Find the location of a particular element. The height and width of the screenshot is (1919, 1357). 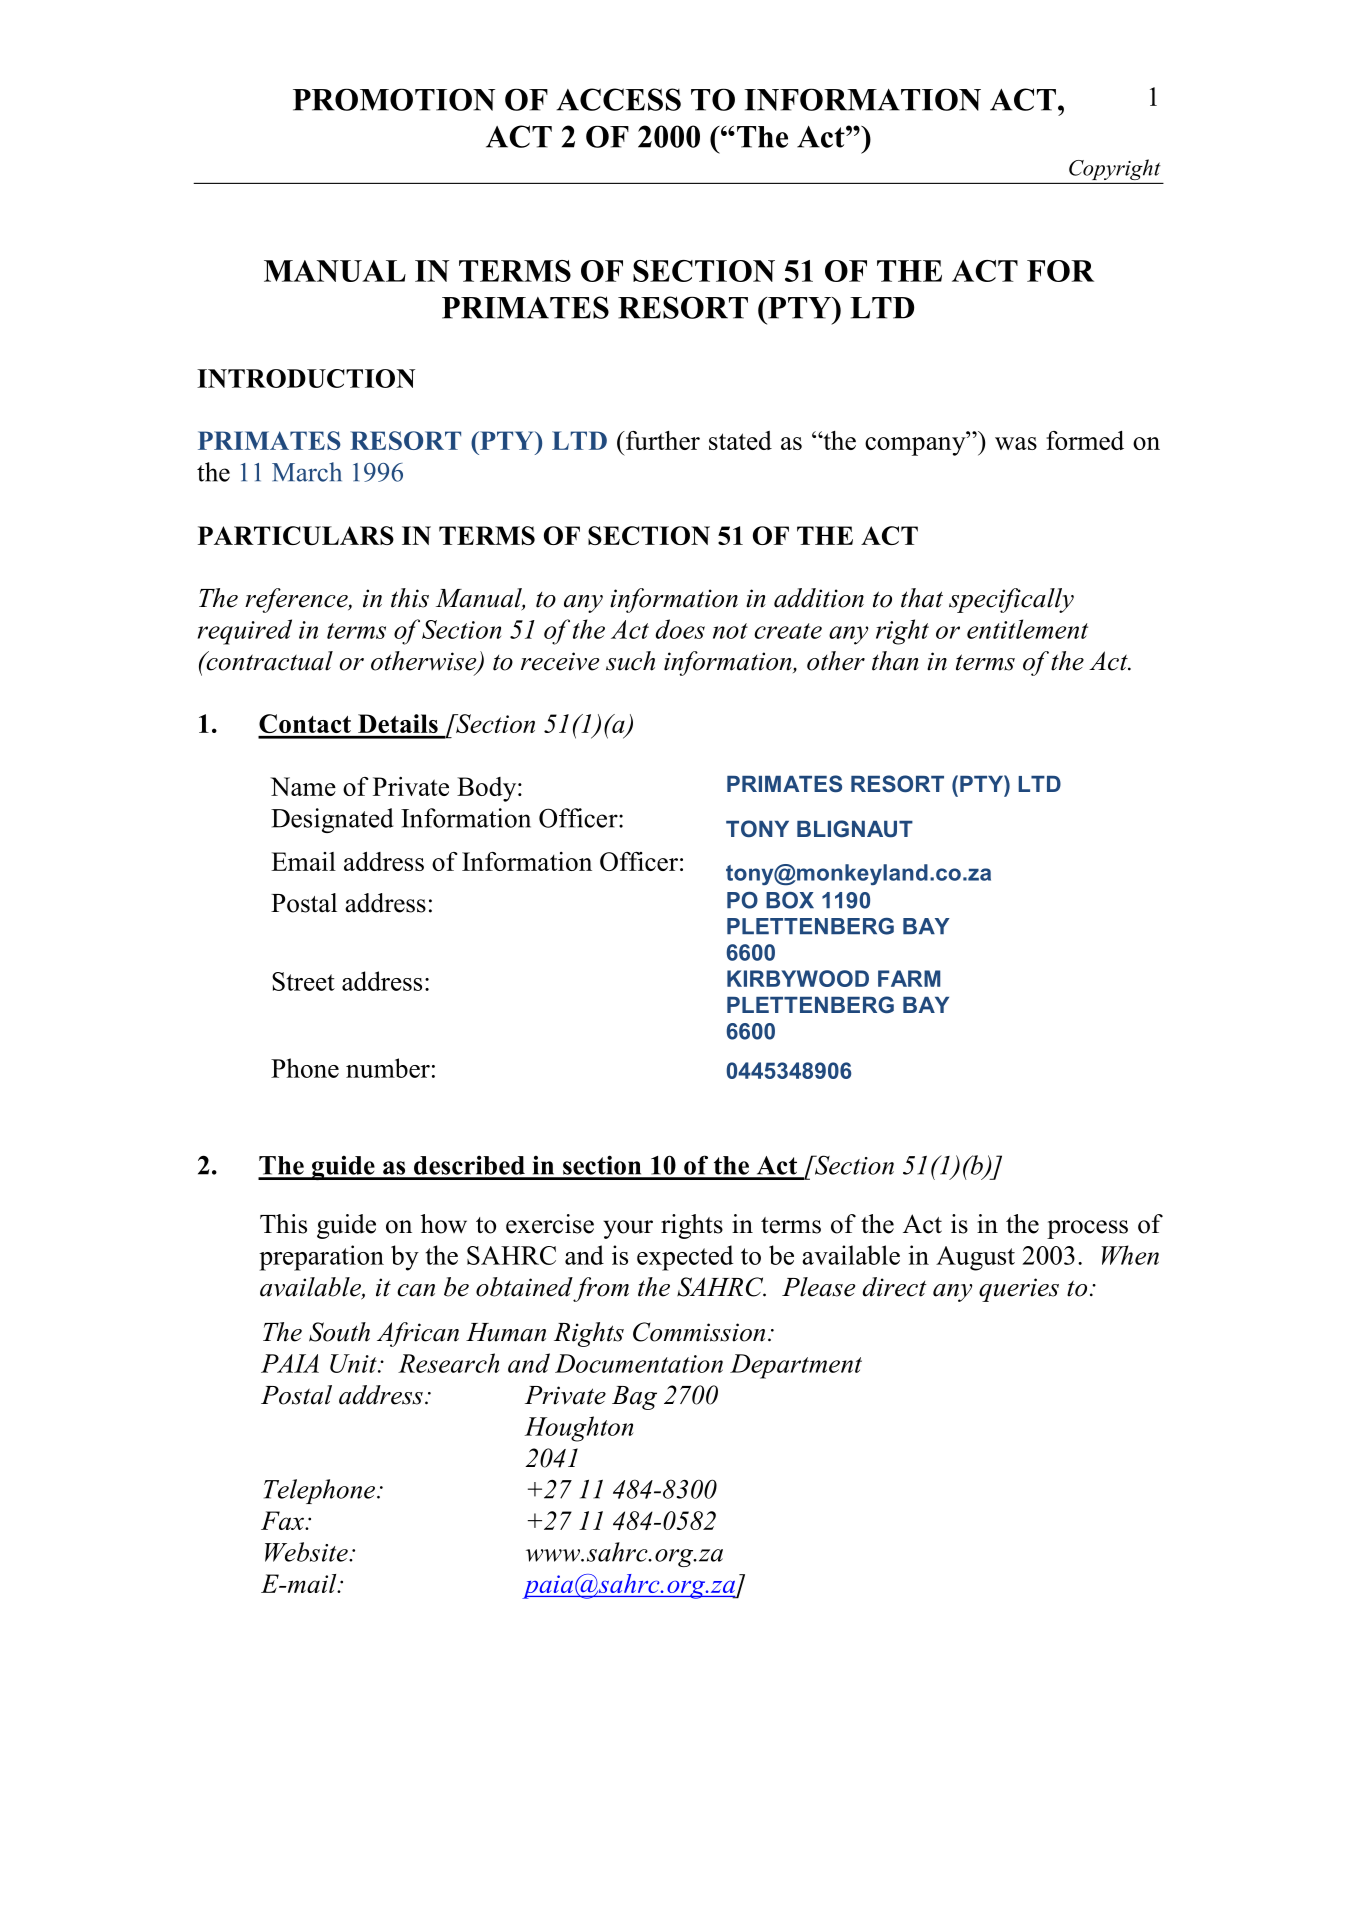

was is located at coordinates (1016, 443).
